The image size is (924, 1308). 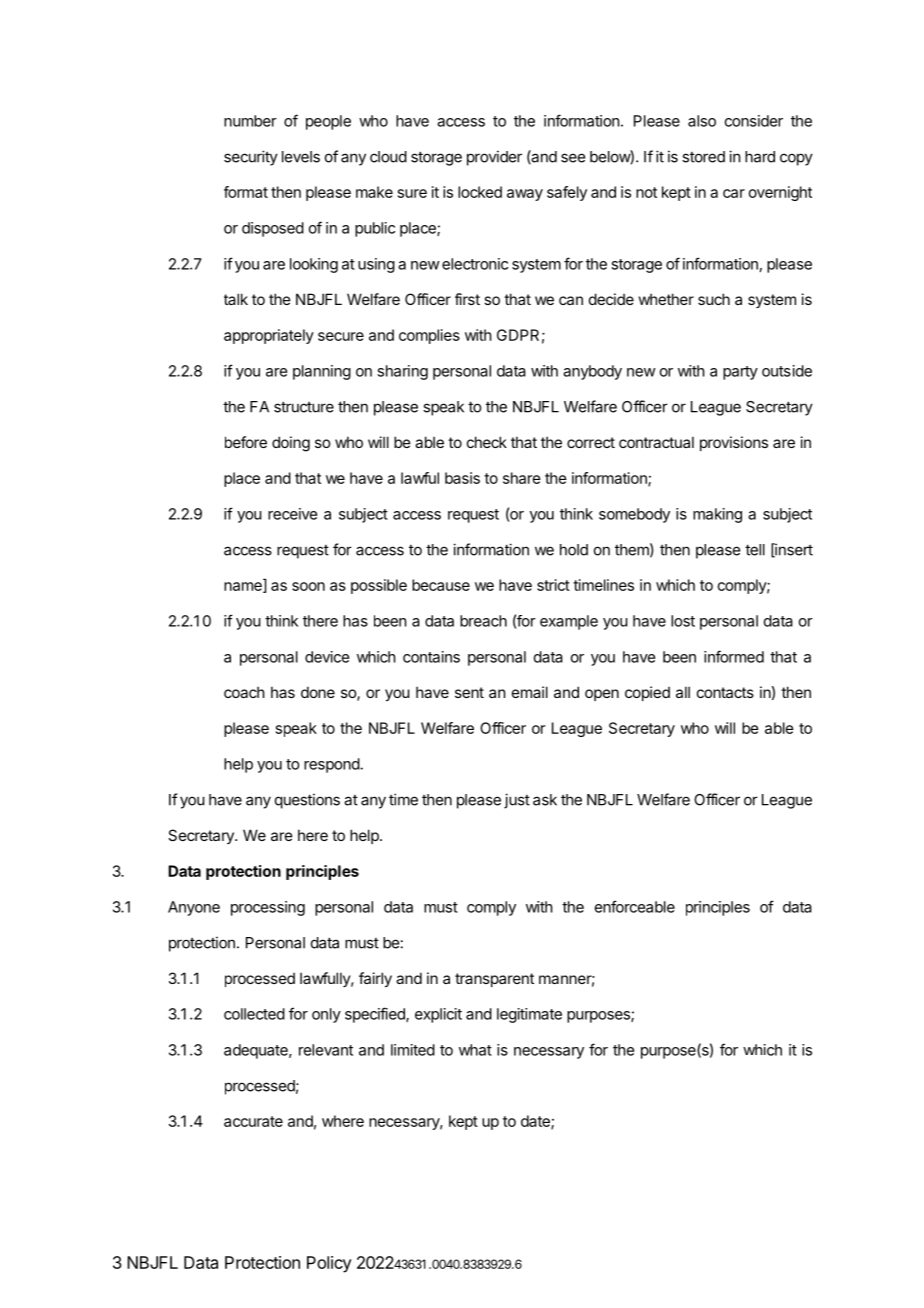 What do you see at coordinates (725, 692) in the screenshot?
I see `contacts` at bounding box center [725, 692].
